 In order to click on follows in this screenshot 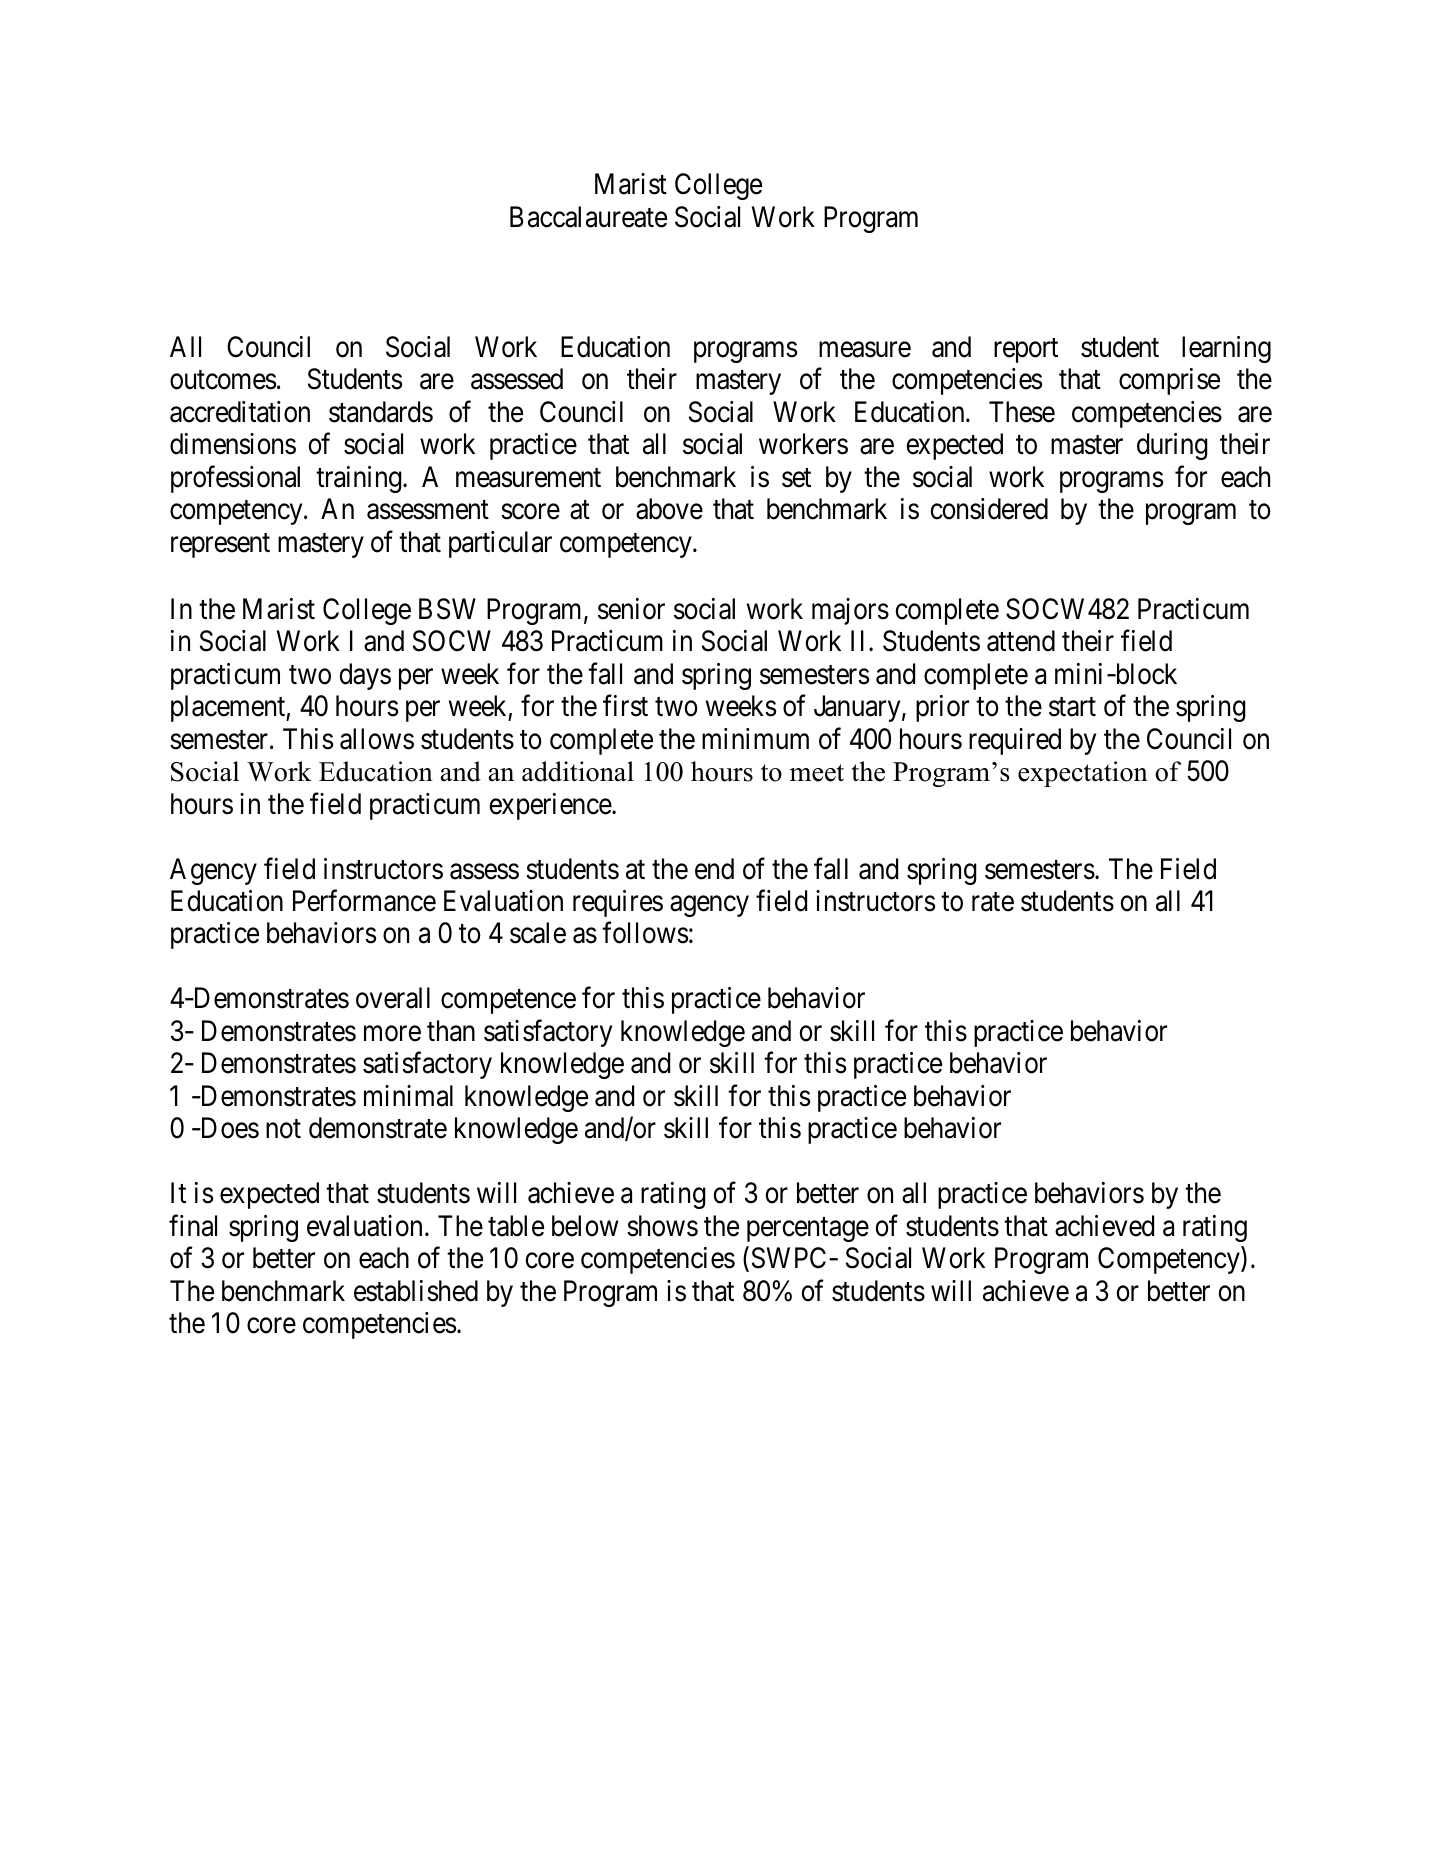, I will do `click(645, 933)`.
